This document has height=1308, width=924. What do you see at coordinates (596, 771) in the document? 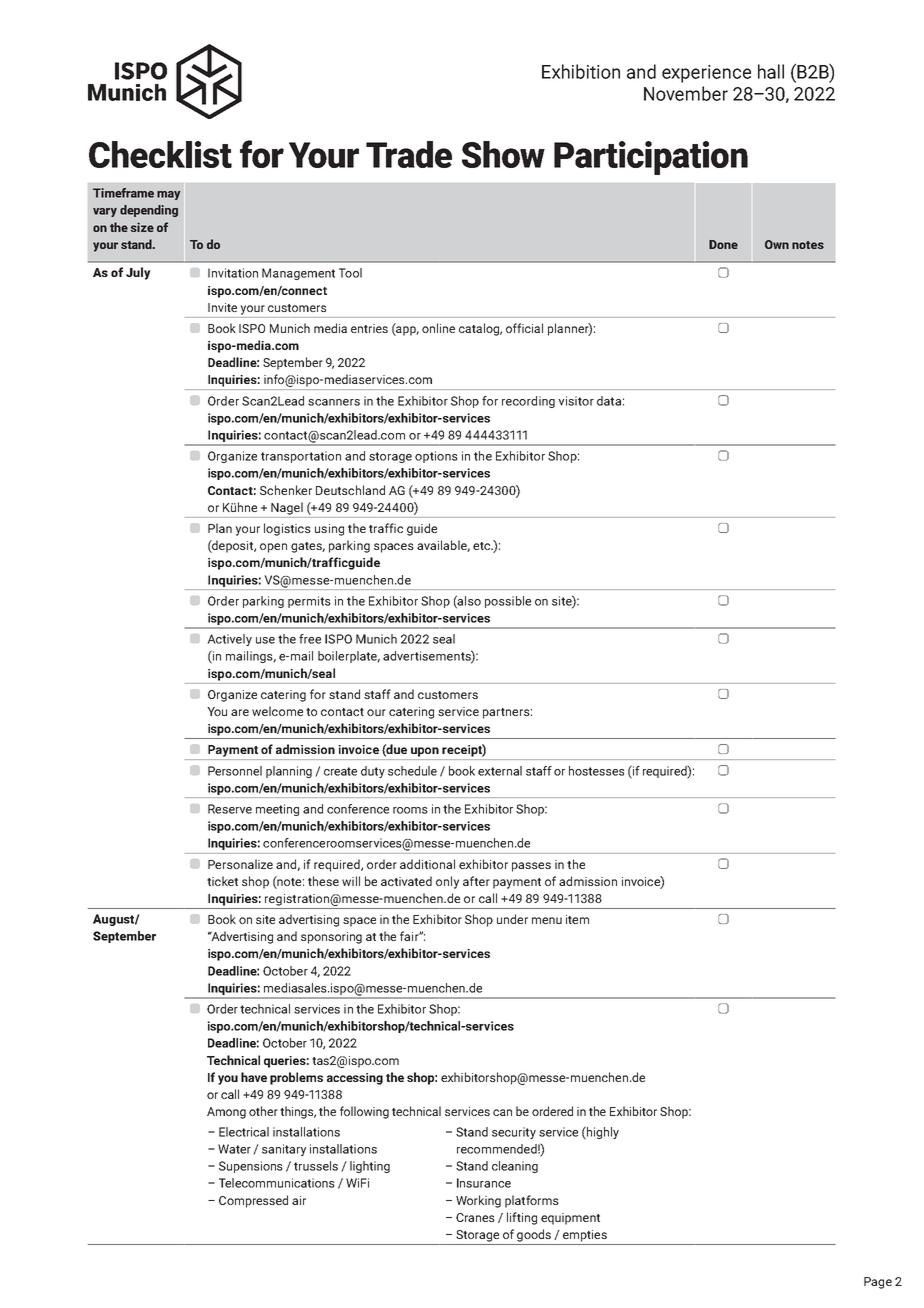
I see `hostesses` at bounding box center [596, 771].
